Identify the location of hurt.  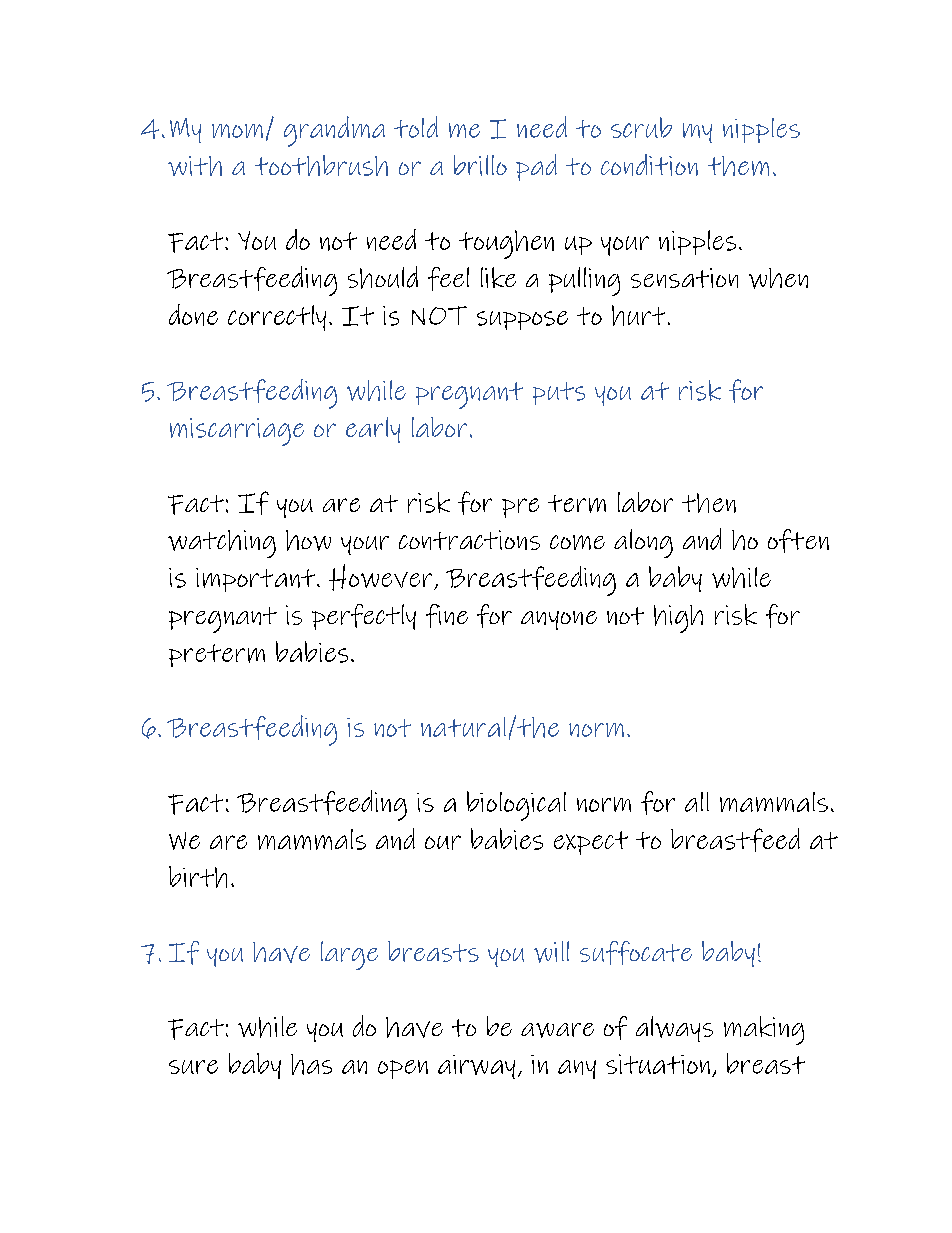
(638, 315).
